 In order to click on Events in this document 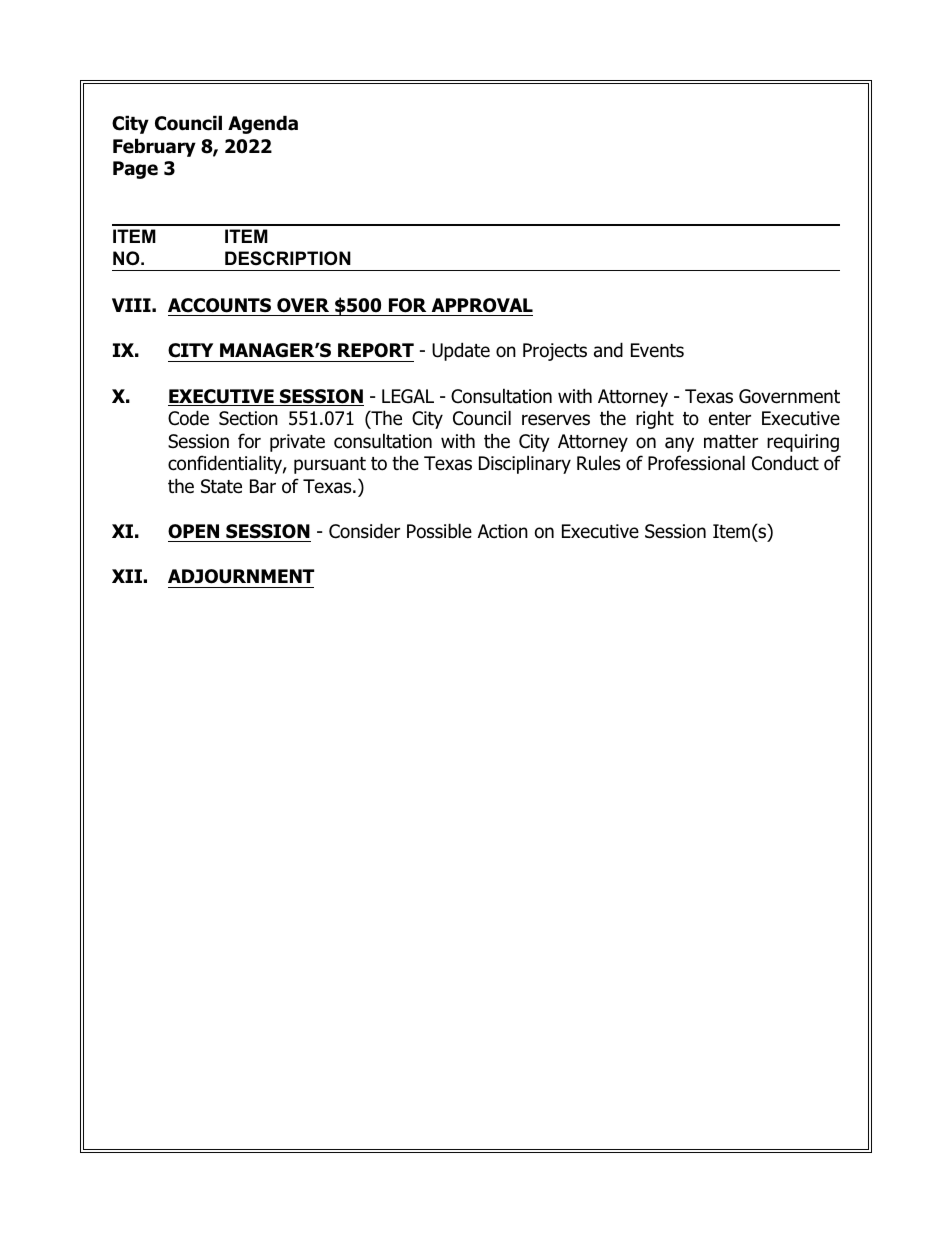, I will do `click(657, 350)`.
